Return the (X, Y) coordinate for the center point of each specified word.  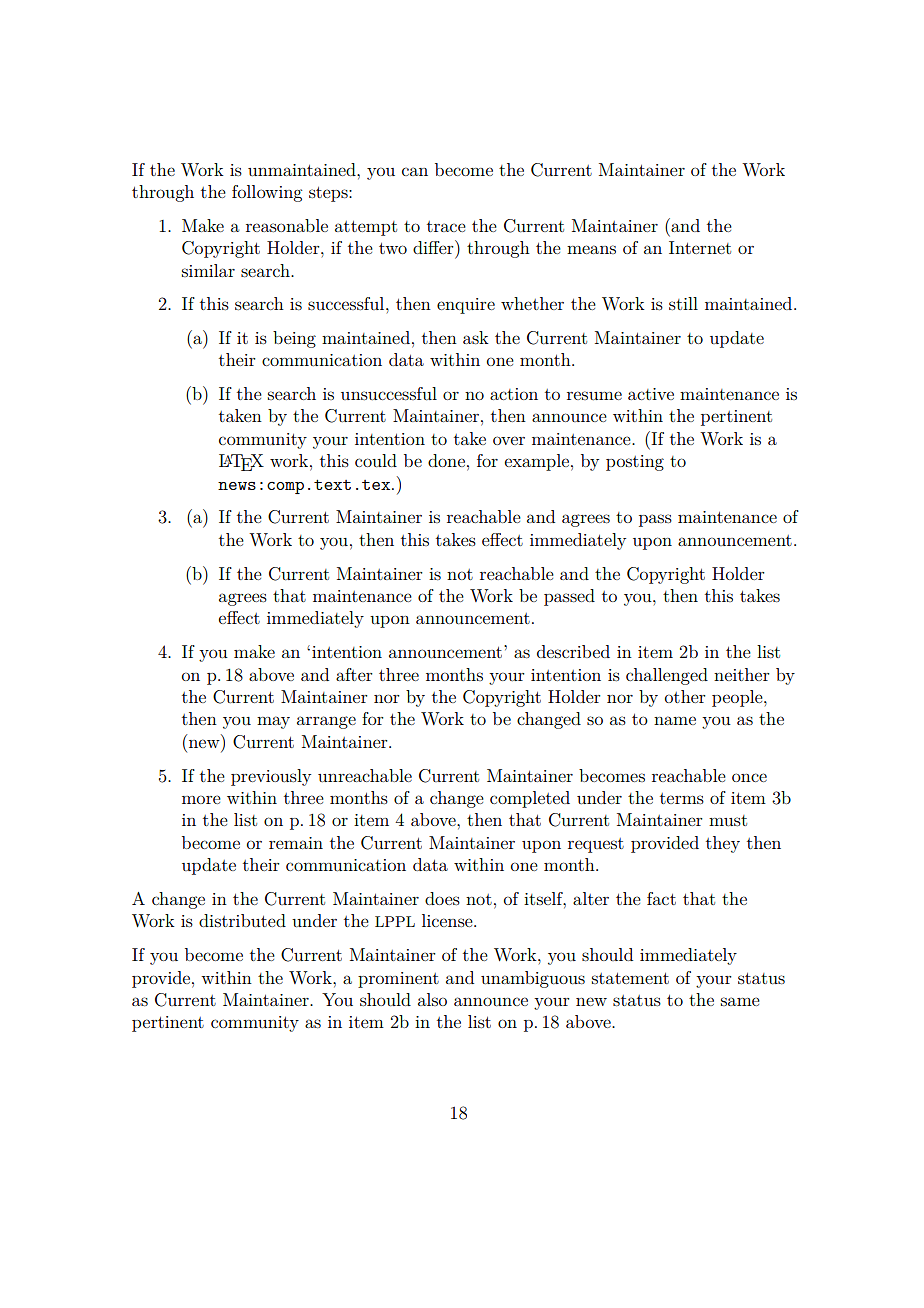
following (267, 193)
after (354, 674)
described (573, 651)
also (432, 999)
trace (446, 226)
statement (630, 978)
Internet (700, 247)
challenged (667, 676)
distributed (242, 920)
